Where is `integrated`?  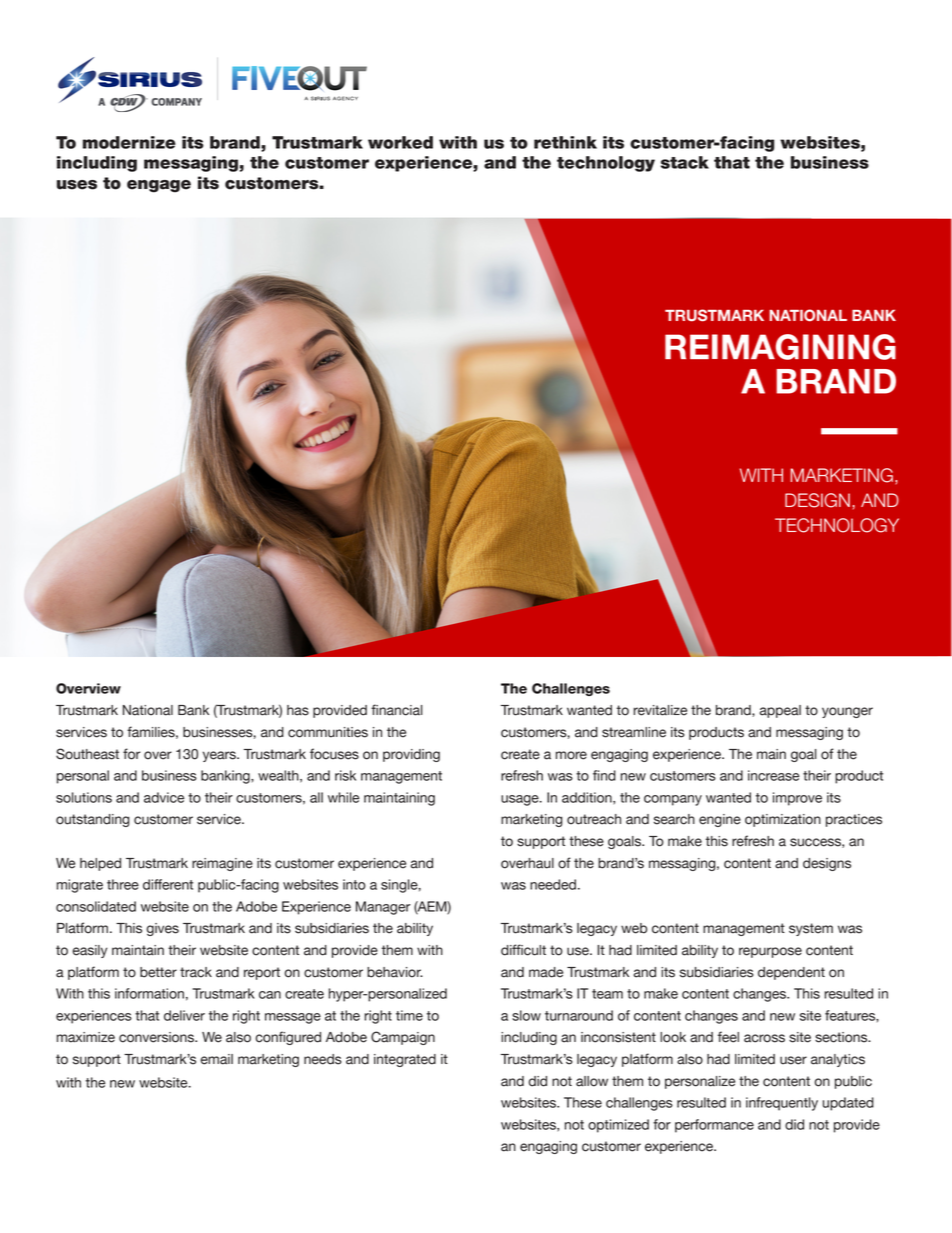 integrated is located at coordinates (405, 1060).
